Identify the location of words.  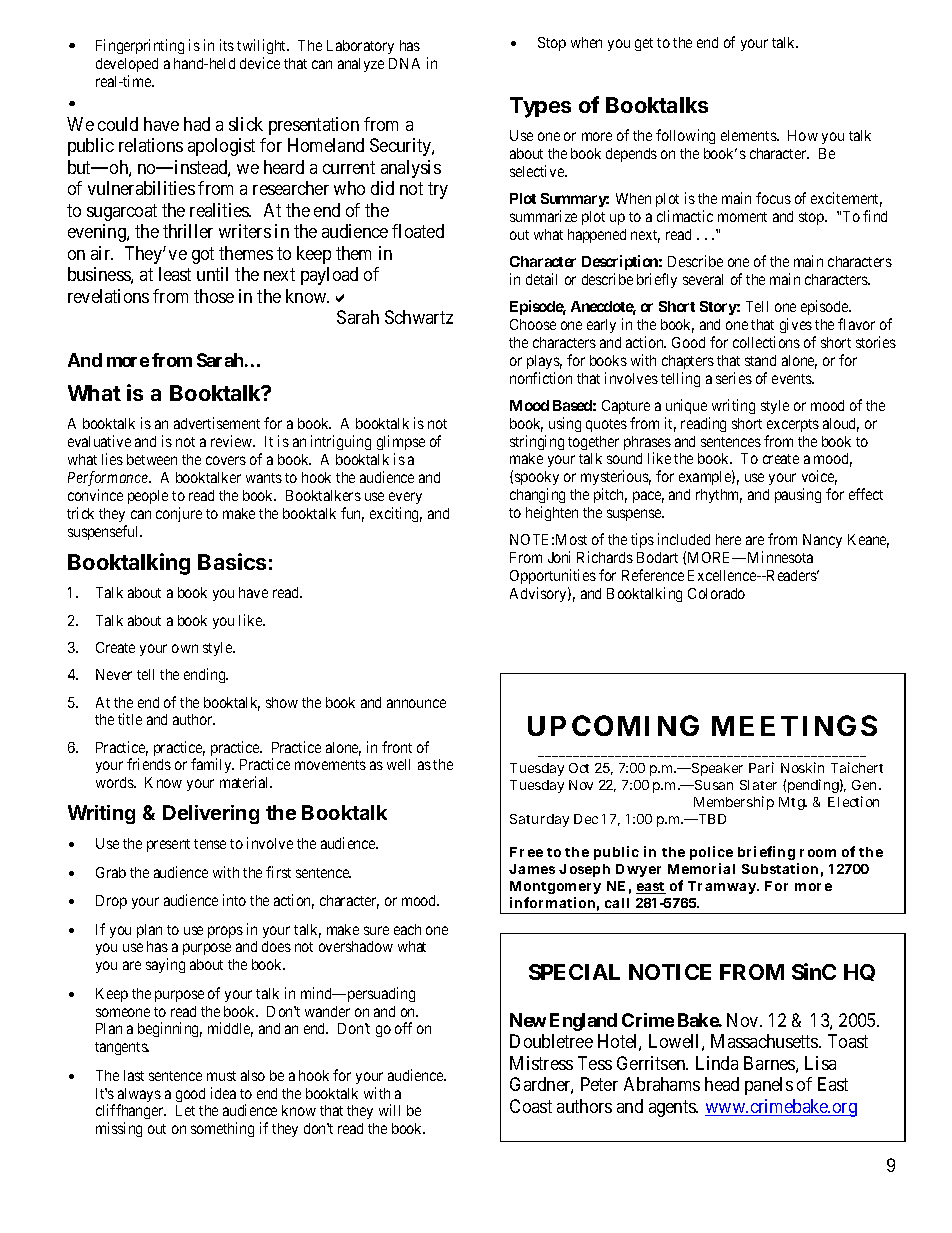
(115, 782).
